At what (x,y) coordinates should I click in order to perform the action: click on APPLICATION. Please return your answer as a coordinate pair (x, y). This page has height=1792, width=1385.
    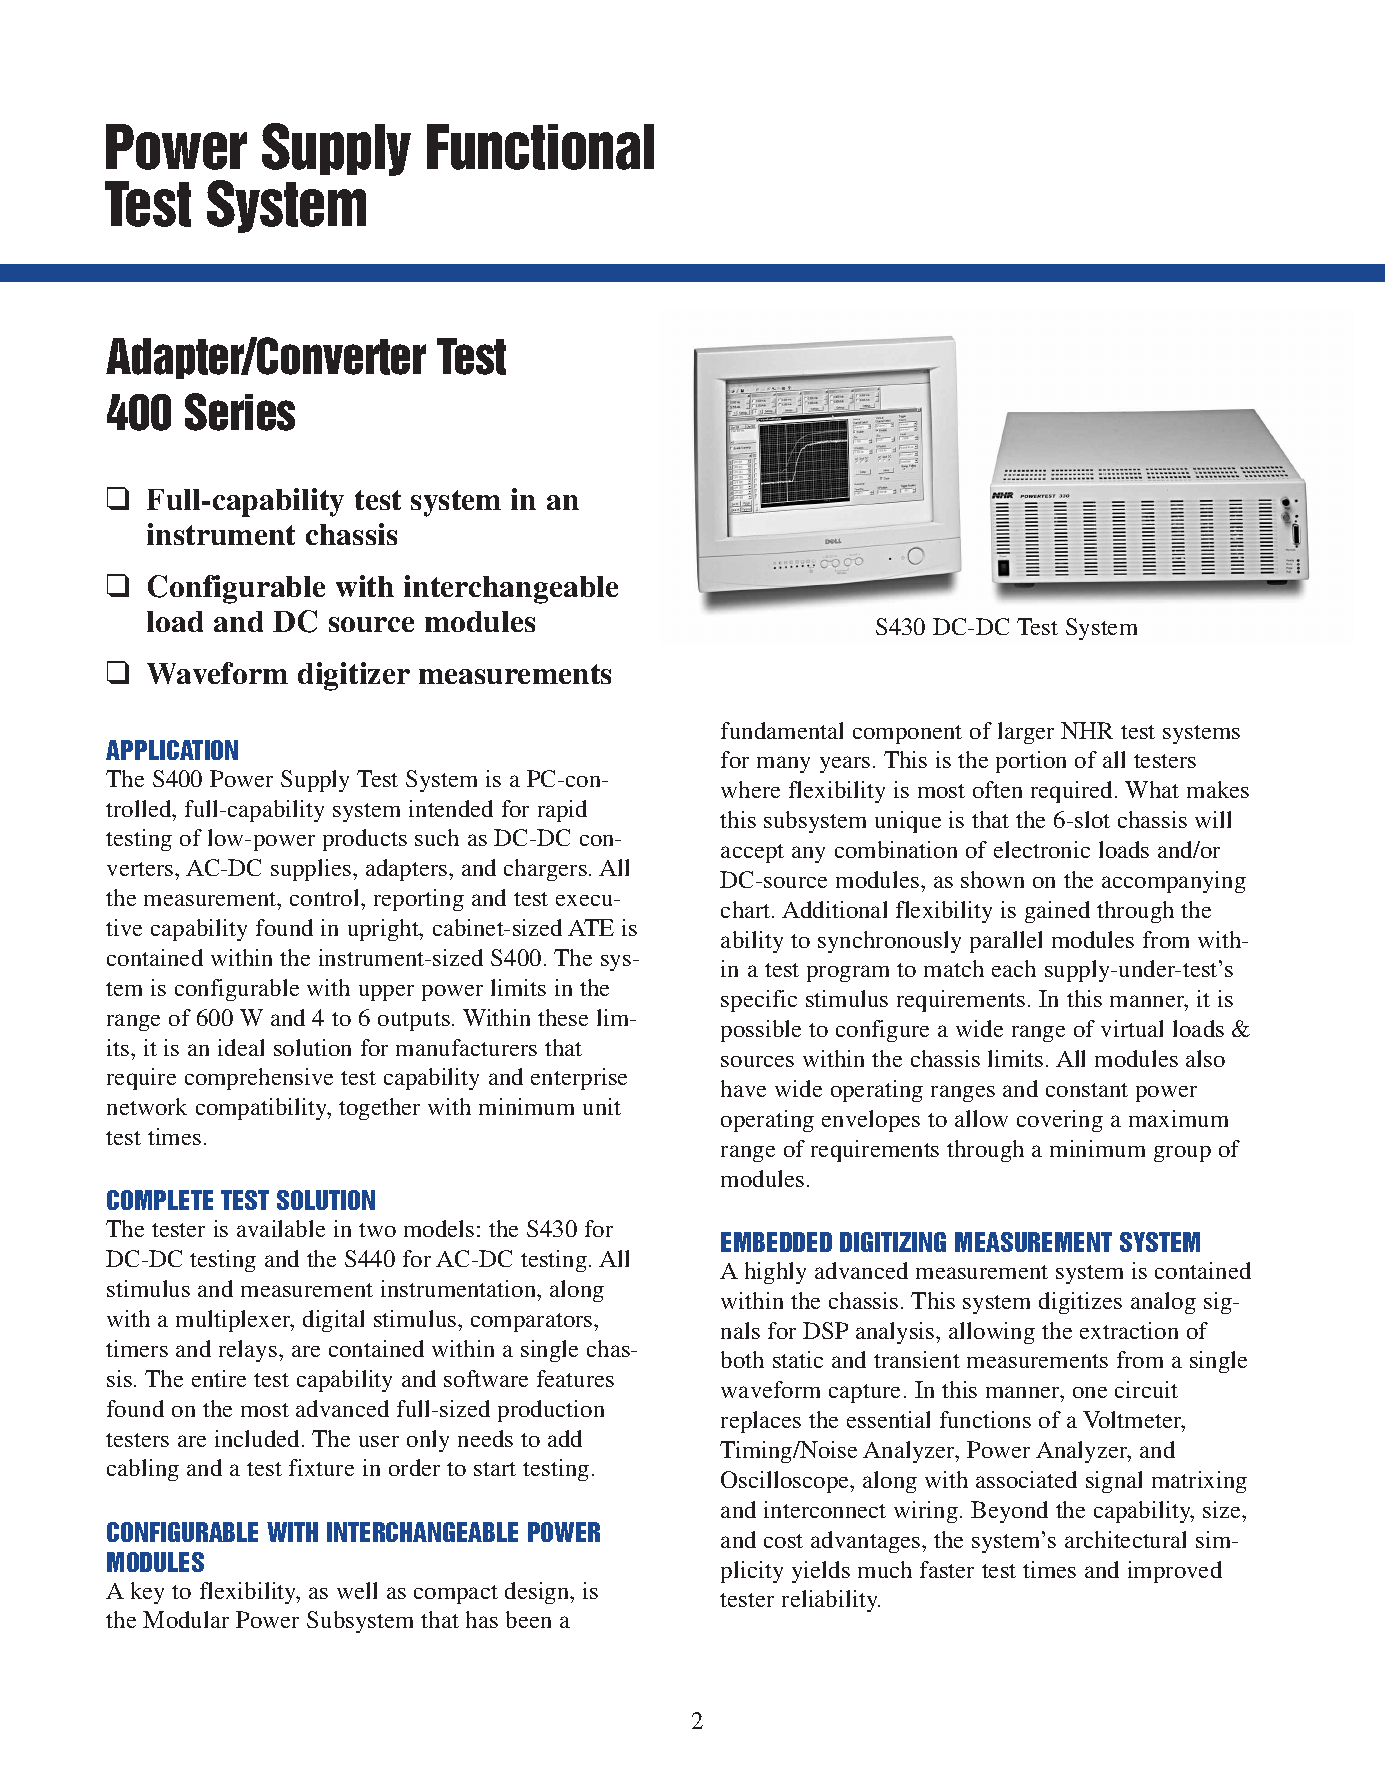
    Looking at the image, I should click on (172, 750).
